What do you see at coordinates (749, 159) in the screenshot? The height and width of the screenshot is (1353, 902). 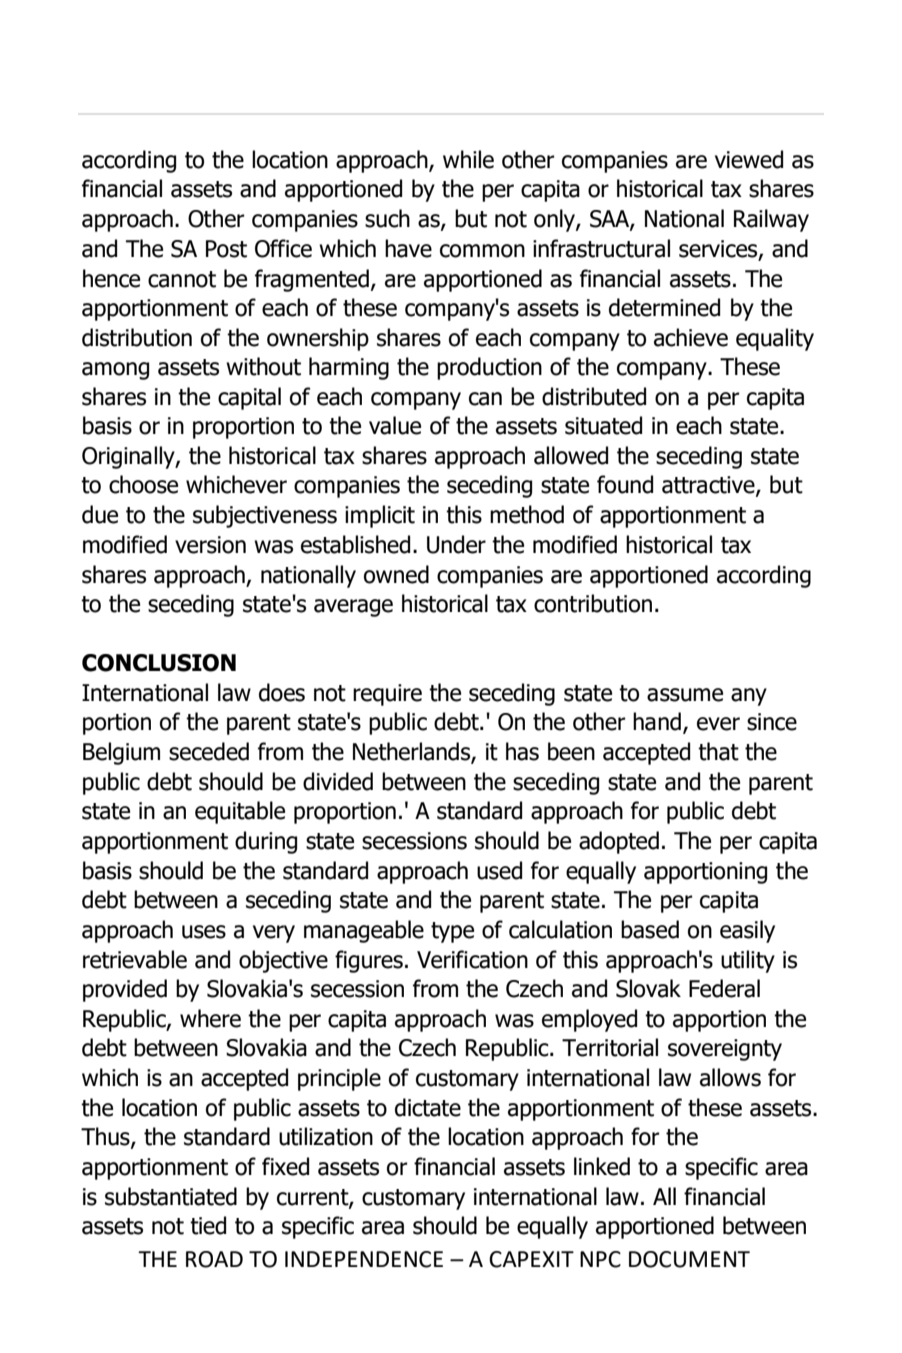 I see `viewed` at bounding box center [749, 159].
